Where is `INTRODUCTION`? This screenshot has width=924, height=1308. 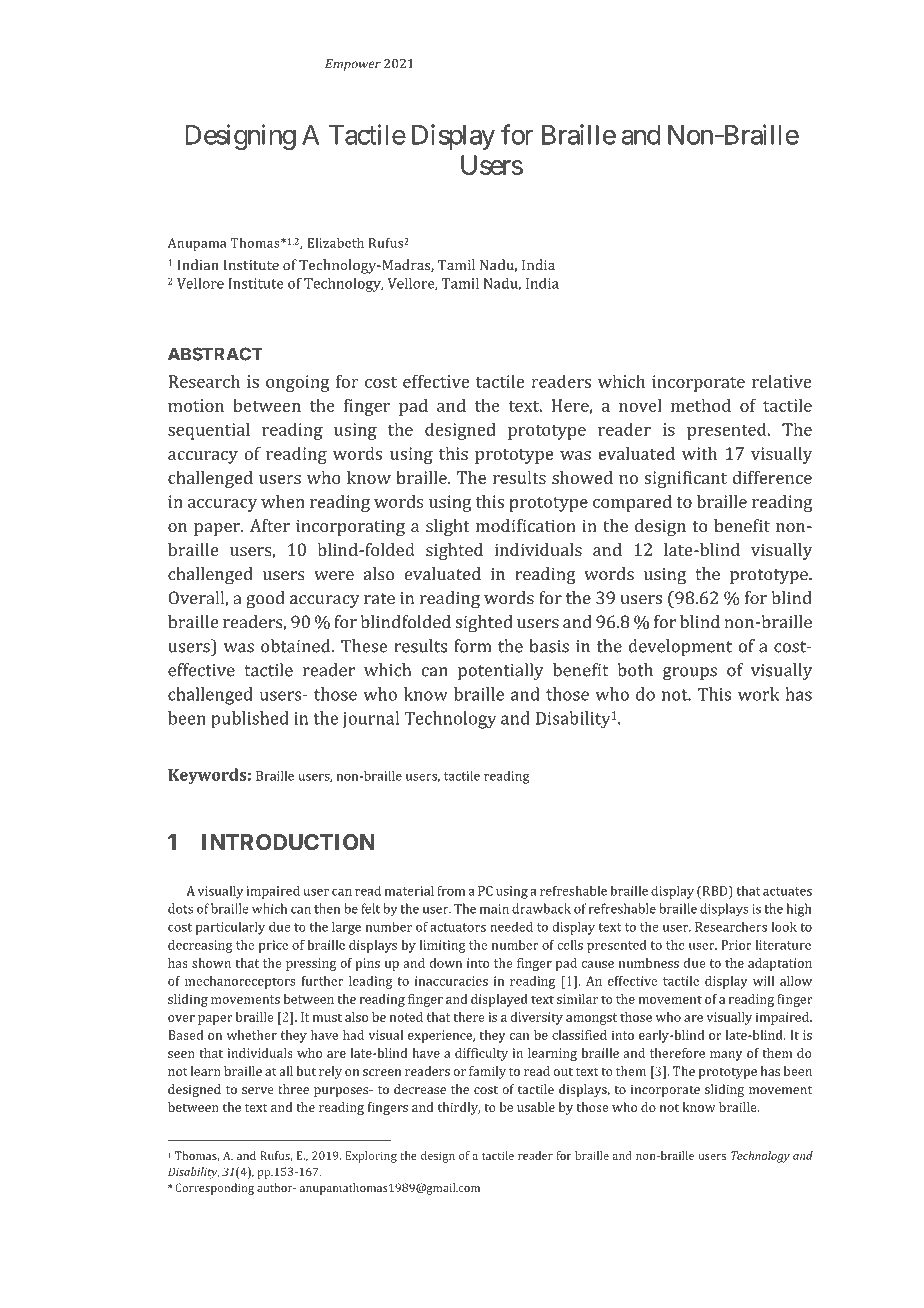
INTRODUCTION is located at coordinates (288, 842).
